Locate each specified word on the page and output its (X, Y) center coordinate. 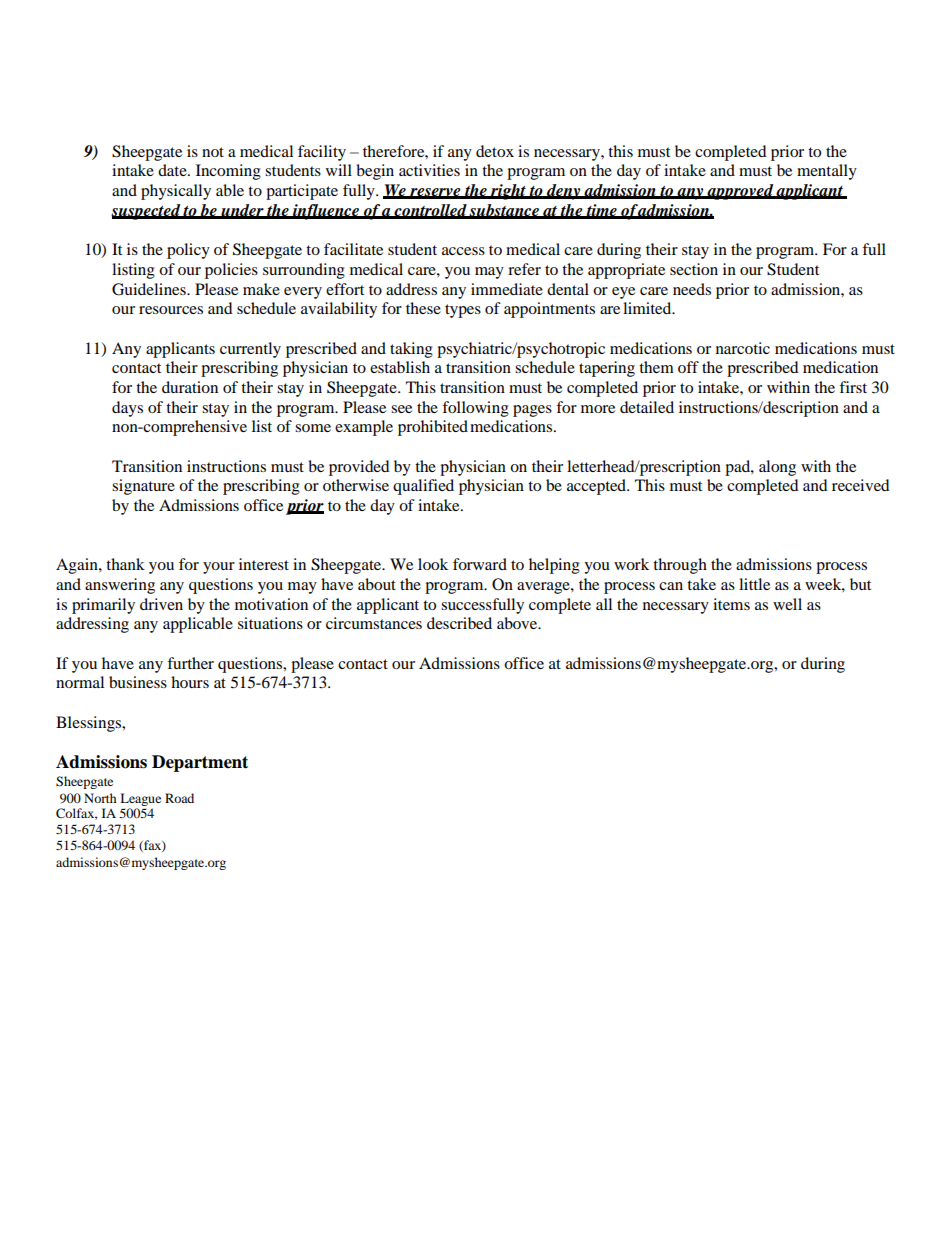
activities (429, 170)
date (173, 170)
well (787, 604)
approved (741, 192)
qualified (423, 487)
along (777, 468)
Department (200, 763)
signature (143, 487)
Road (179, 798)
